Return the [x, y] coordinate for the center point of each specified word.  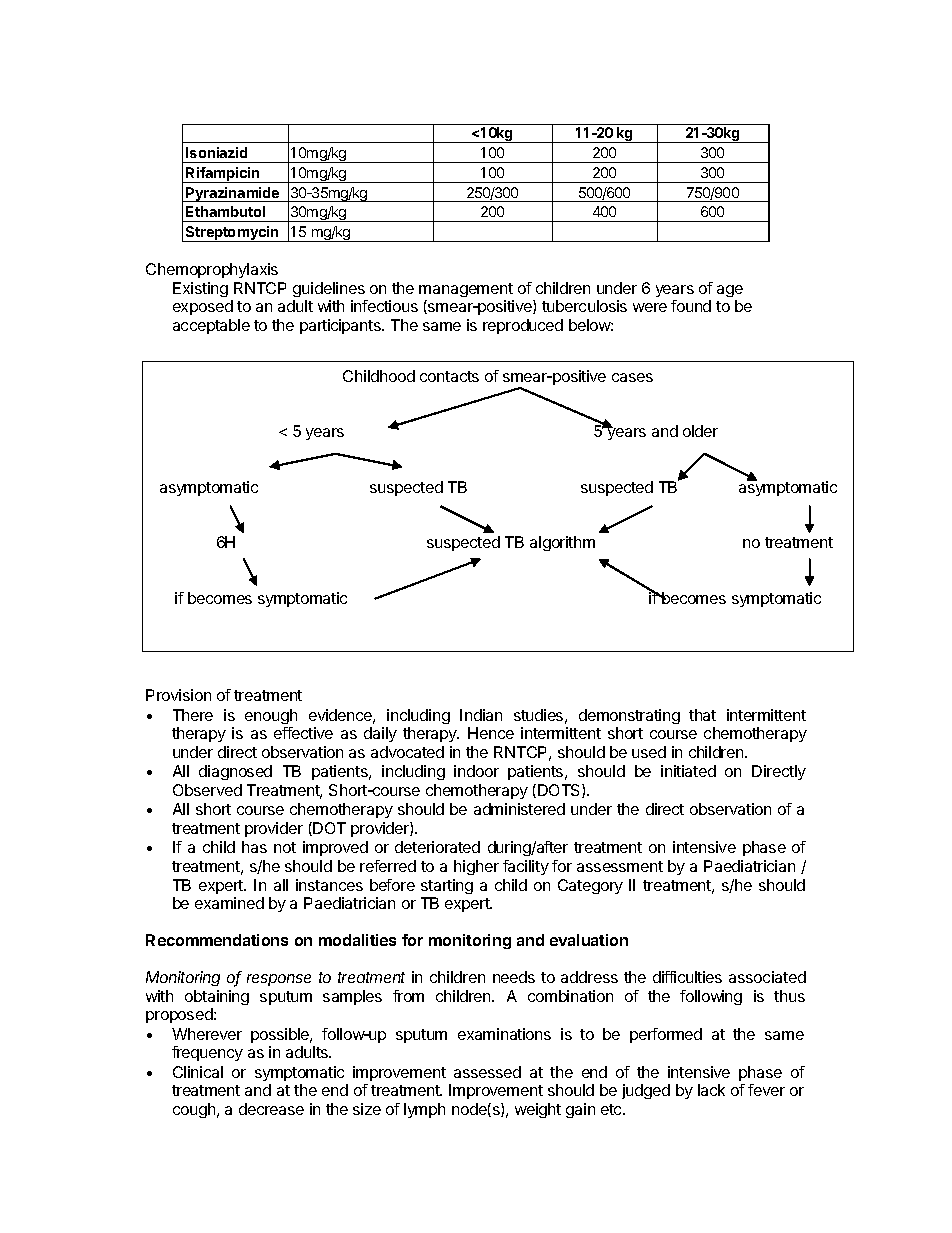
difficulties [687, 977]
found [691, 306]
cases [632, 377]
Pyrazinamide [233, 194]
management [466, 290]
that [702, 715]
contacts [449, 376]
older [700, 431]
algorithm [562, 543]
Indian [481, 715]
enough [271, 716]
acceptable [211, 326]
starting [447, 886]
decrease [271, 1109]
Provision [178, 695]
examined [229, 903]
